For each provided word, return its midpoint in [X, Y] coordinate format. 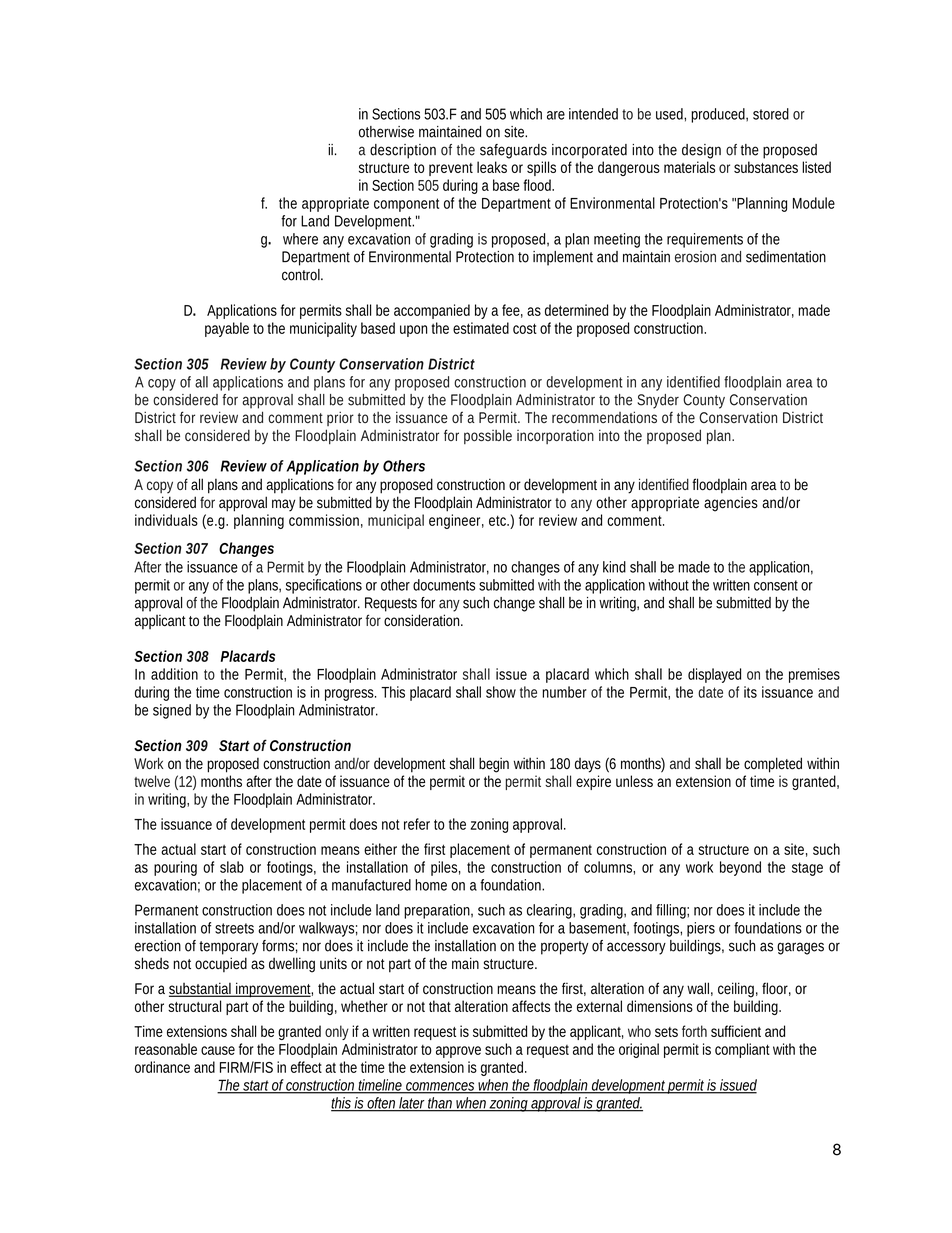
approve [458, 1052]
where [300, 239]
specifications [324, 586]
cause [218, 1050]
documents [444, 585]
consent [776, 585]
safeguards [513, 151]
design [701, 151]
